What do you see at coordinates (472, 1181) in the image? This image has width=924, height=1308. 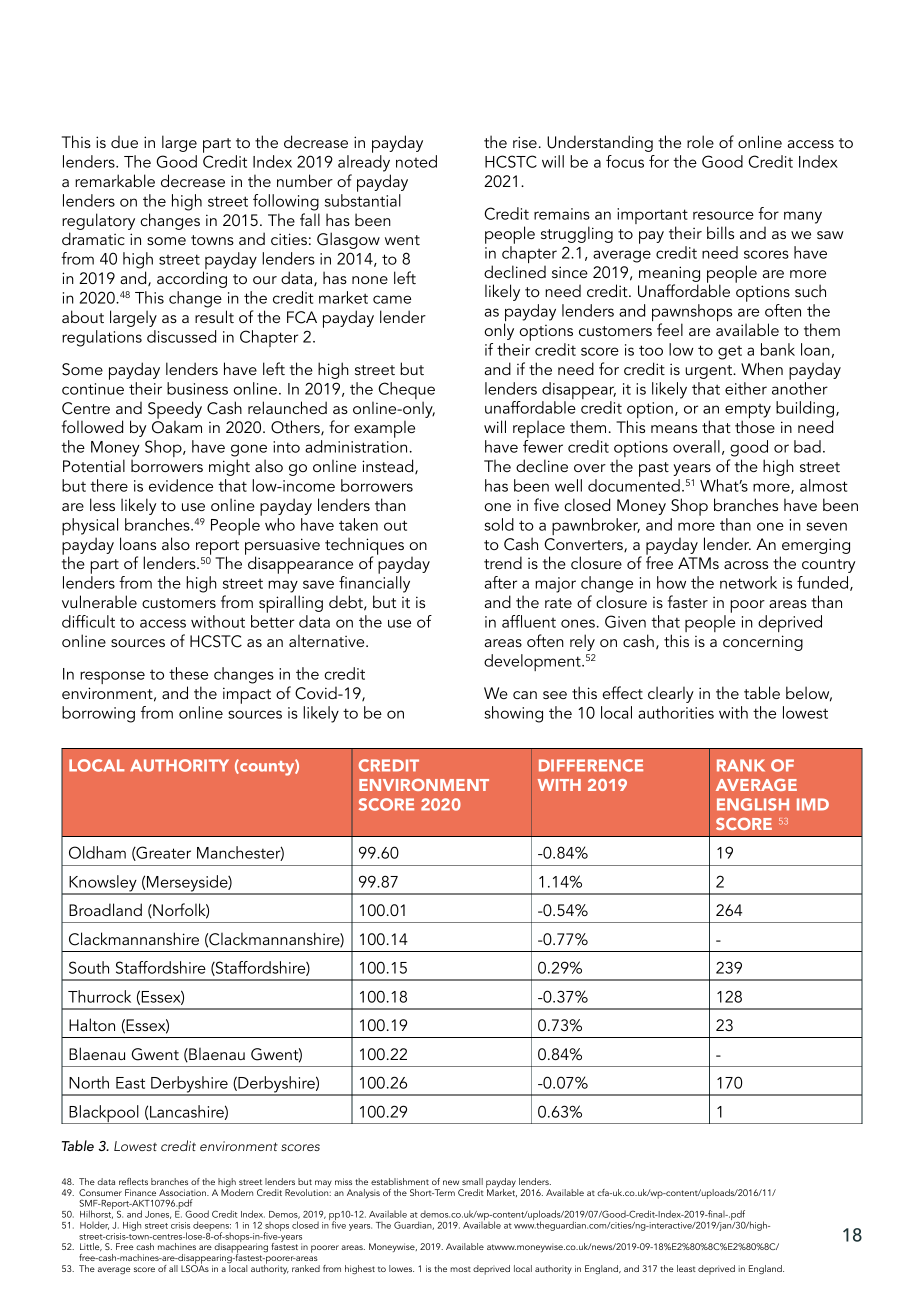 I see `small` at bounding box center [472, 1181].
